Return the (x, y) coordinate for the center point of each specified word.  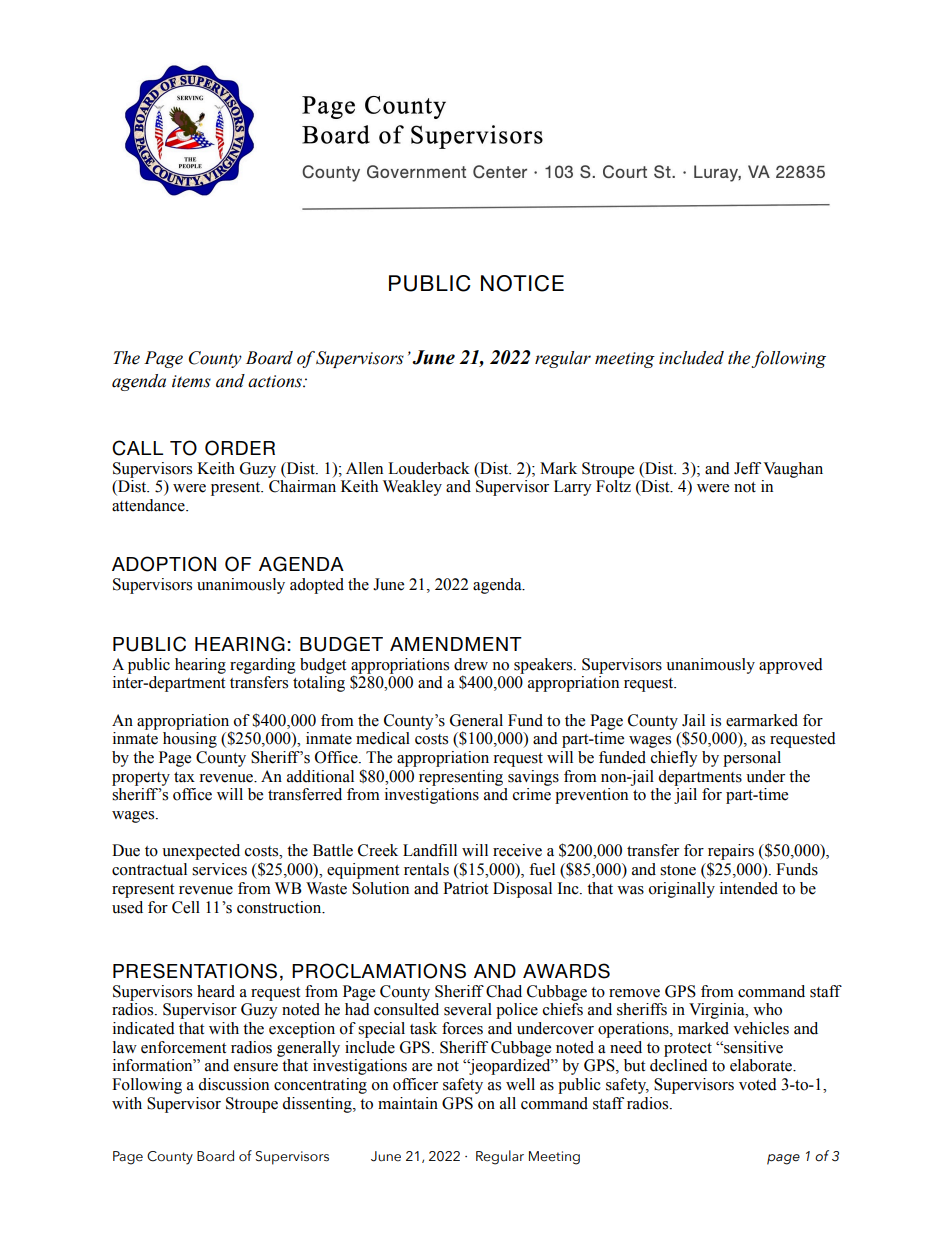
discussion (233, 1084)
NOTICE (522, 283)
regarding (263, 666)
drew (471, 664)
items (191, 381)
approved (791, 666)
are (422, 1067)
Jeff (747, 468)
